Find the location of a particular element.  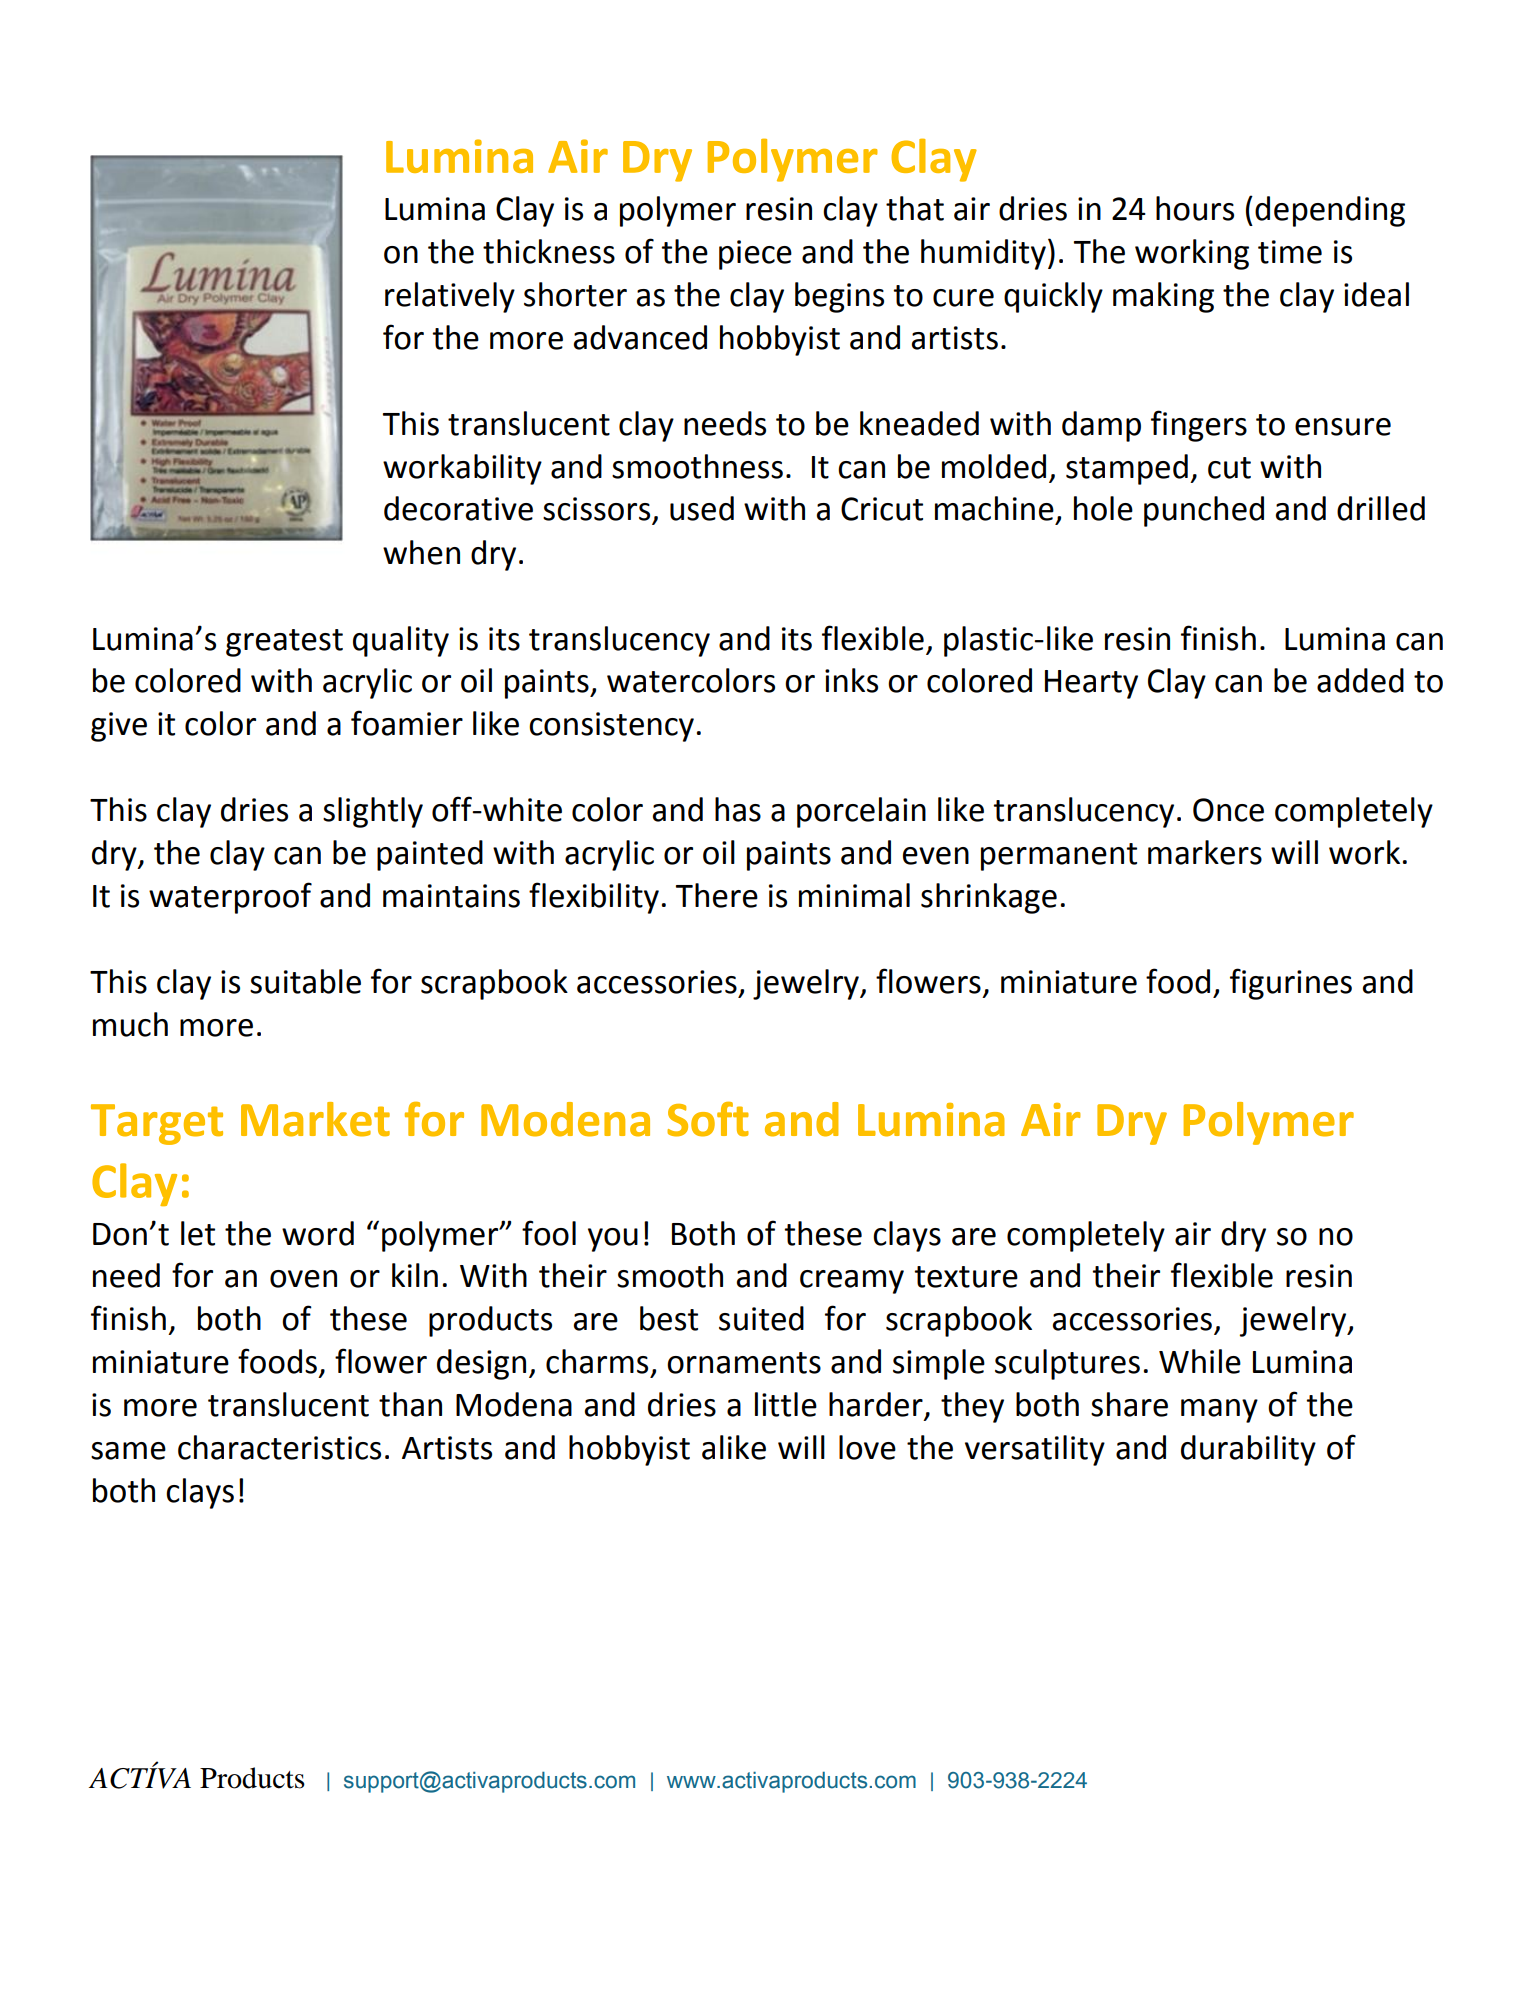

when is located at coordinates (421, 552).
